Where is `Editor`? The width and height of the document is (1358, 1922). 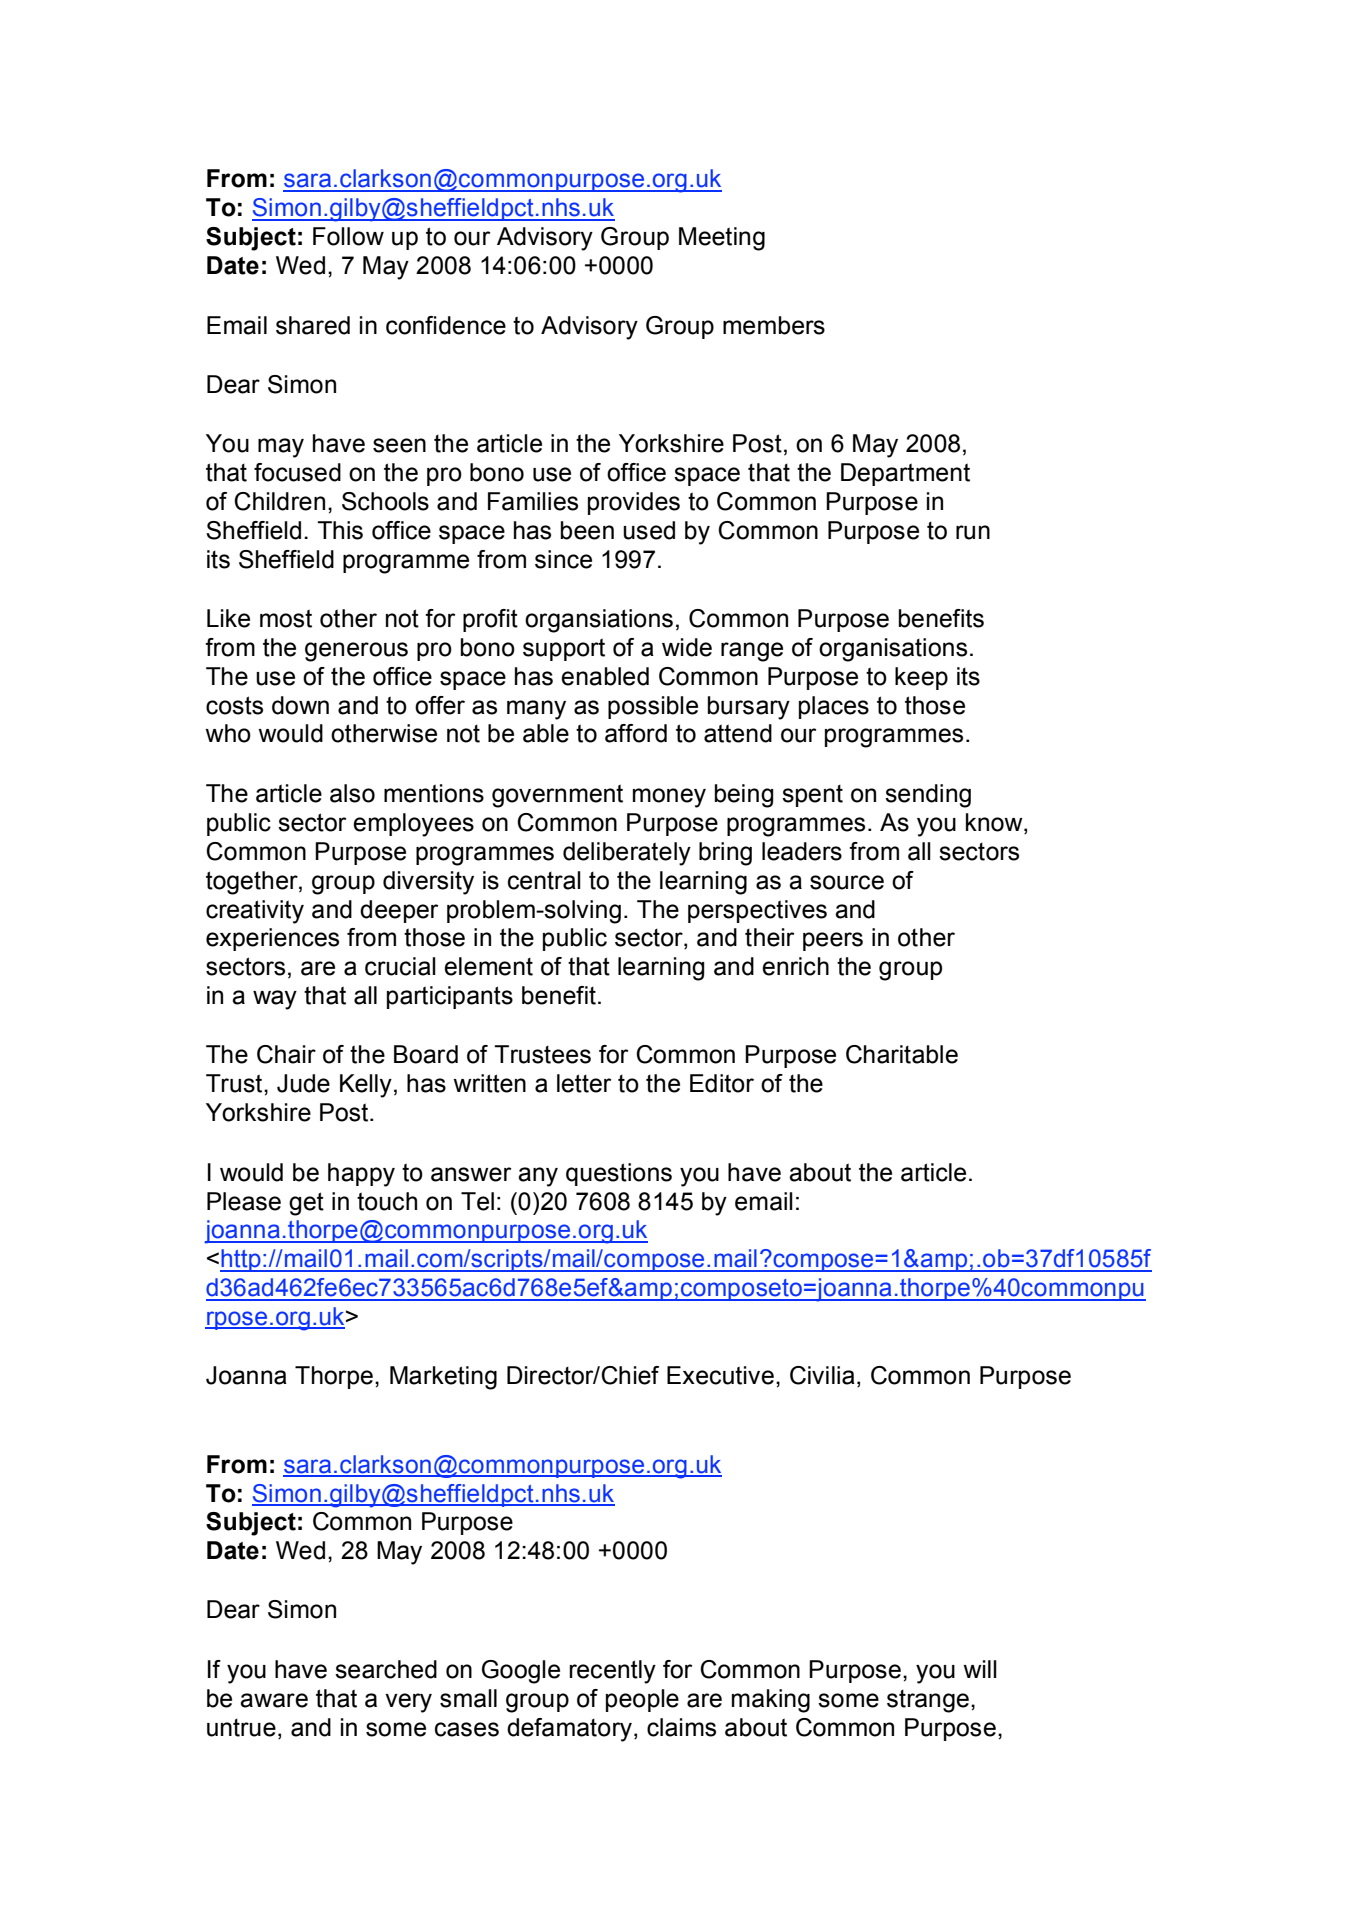
Editor is located at coordinates (722, 1083).
